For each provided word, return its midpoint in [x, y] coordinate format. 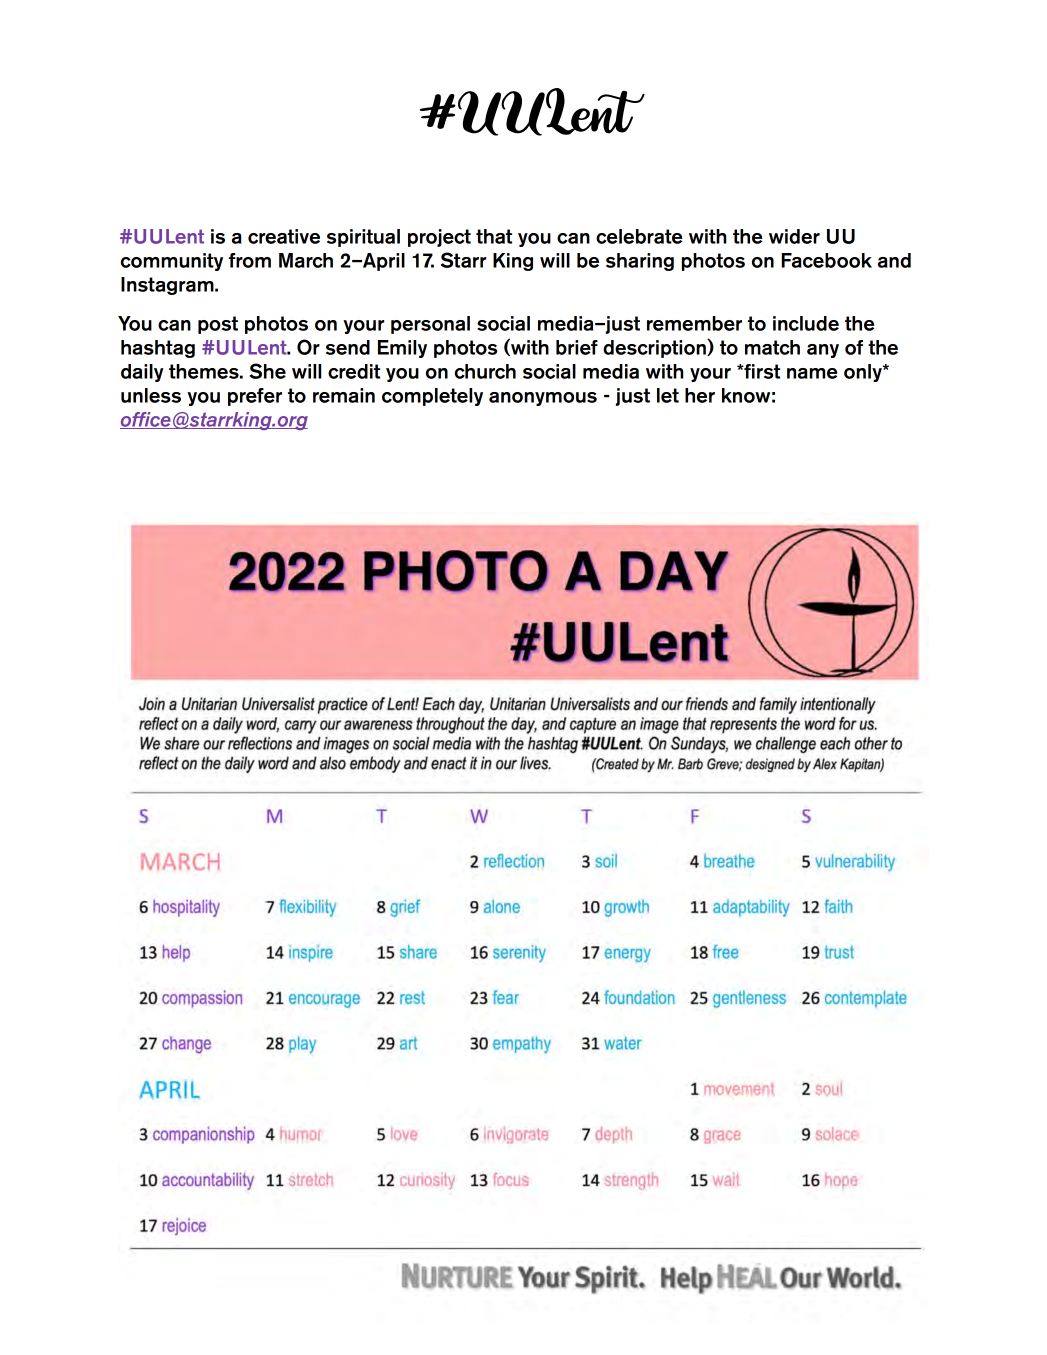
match [772, 347]
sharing [640, 262]
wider [794, 236]
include [806, 323]
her [700, 395]
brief [577, 347]
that [494, 236]
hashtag [158, 349]
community [172, 262]
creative [284, 236]
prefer [255, 397]
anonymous [543, 399]
